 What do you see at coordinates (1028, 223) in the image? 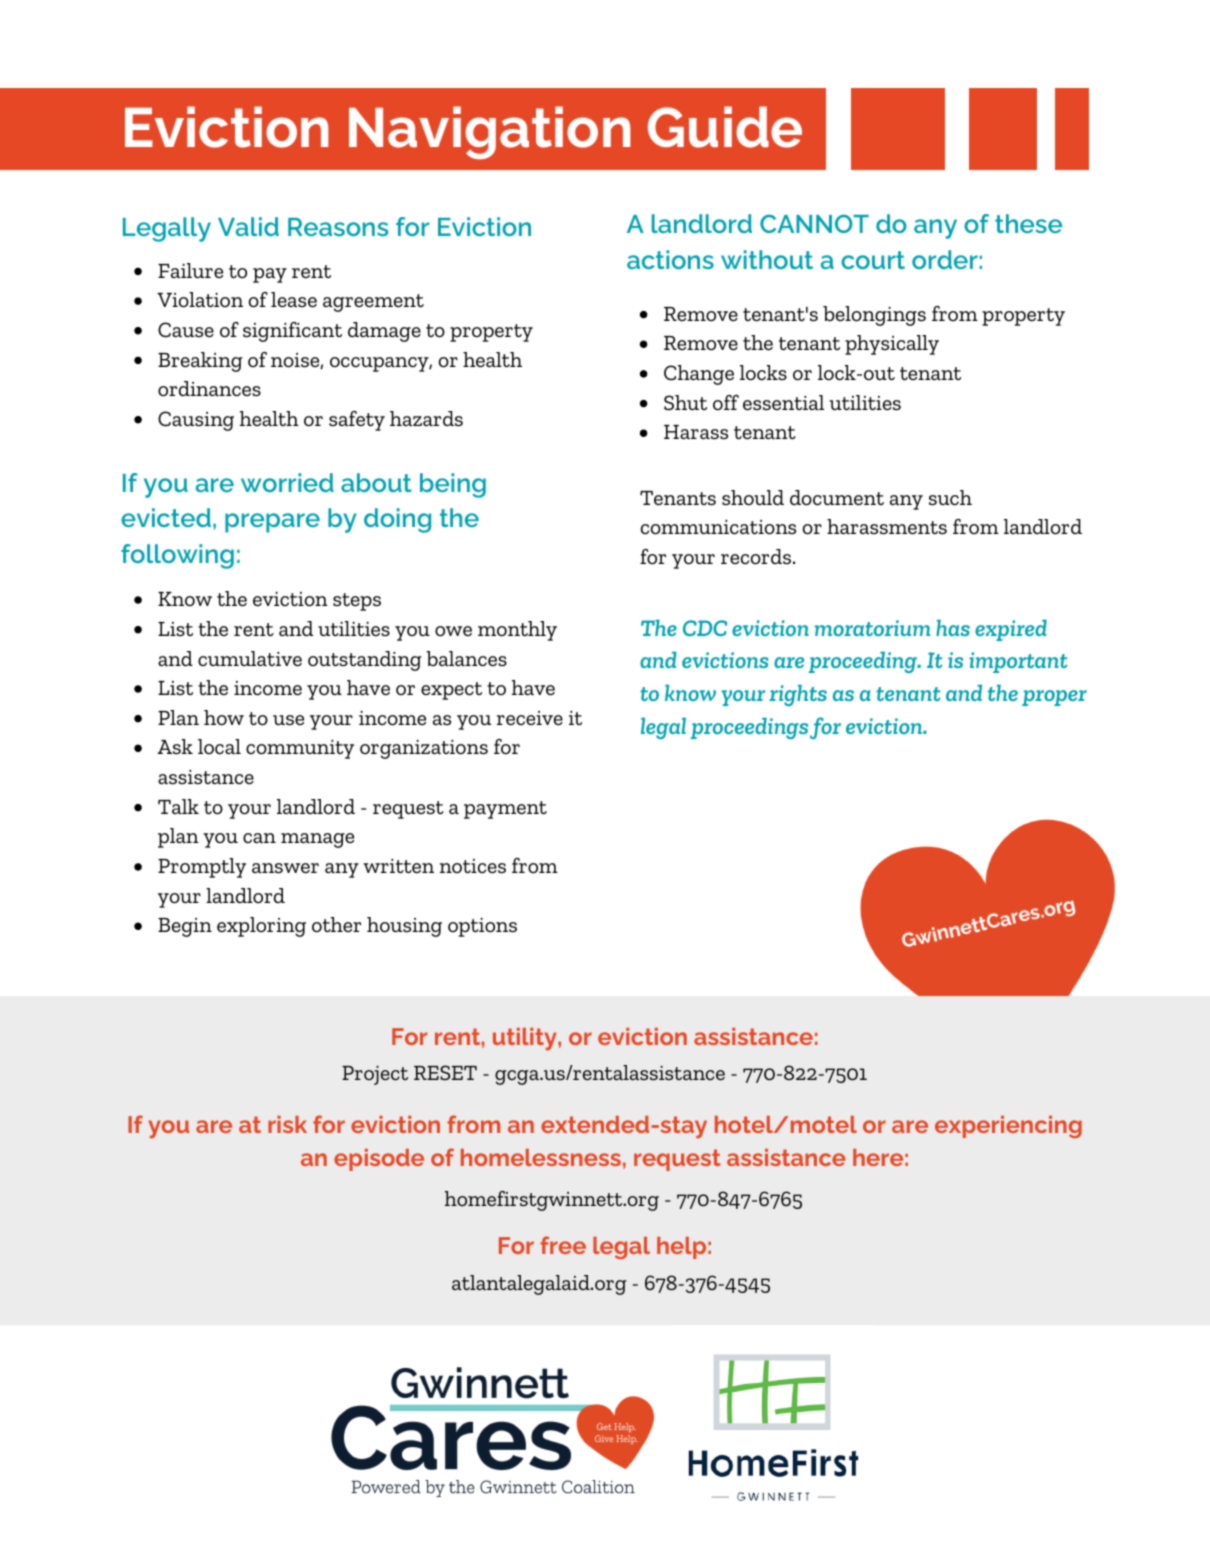
I see `these` at bounding box center [1028, 223].
